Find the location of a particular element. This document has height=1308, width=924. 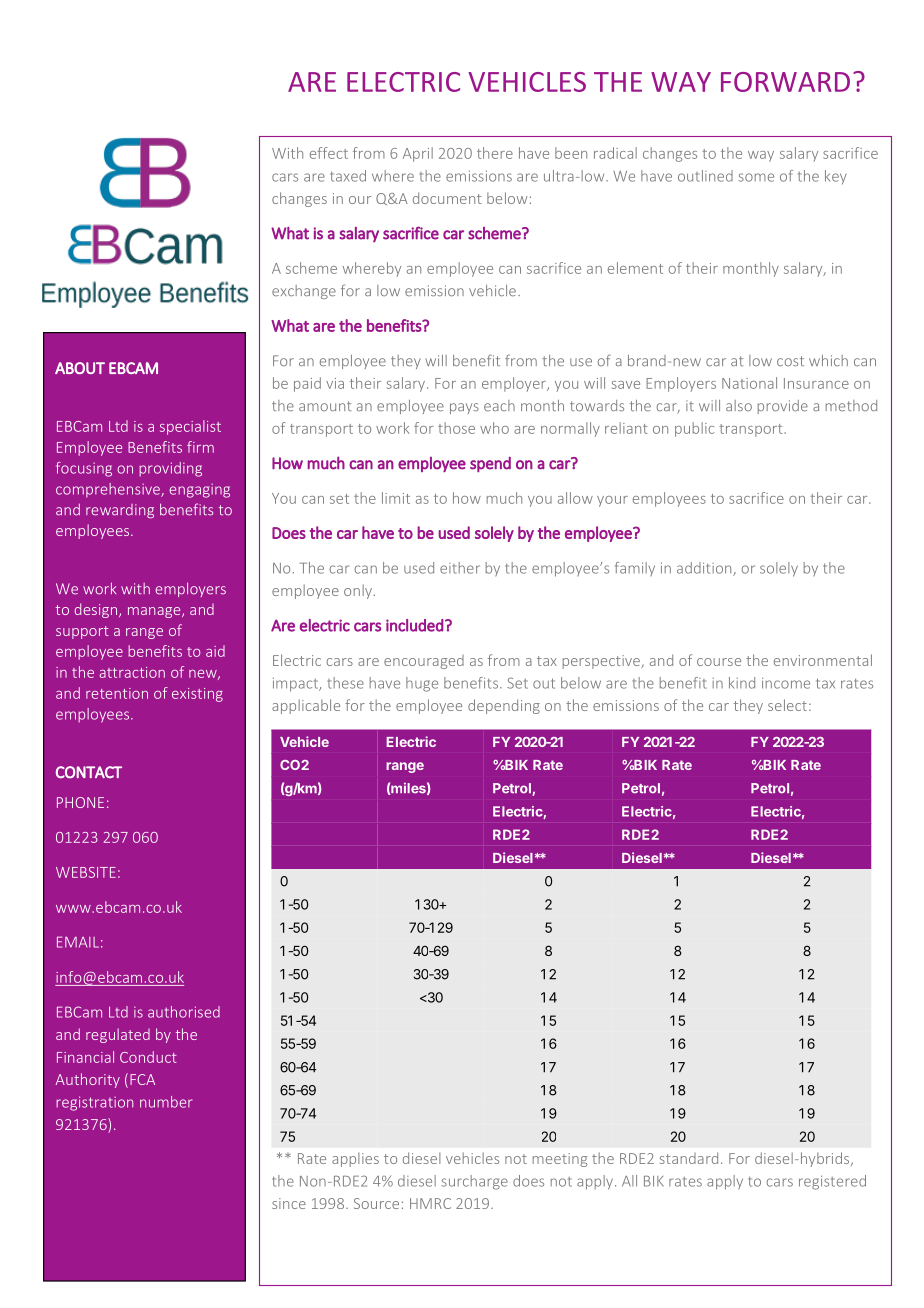

FORWARD is located at coordinates (785, 82).
